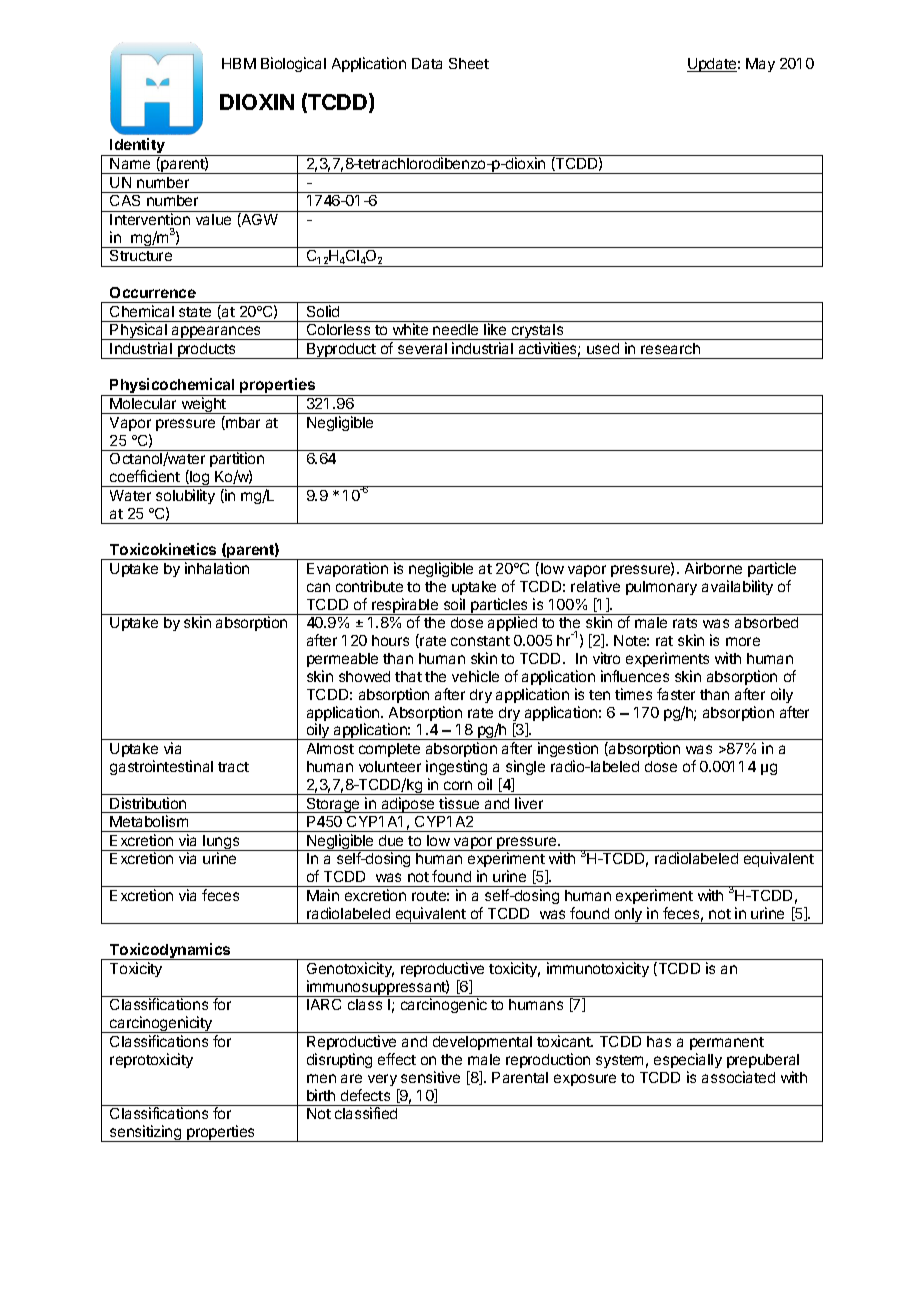  Describe the element at coordinates (454, 604) in the image. I see `soil` at that location.
